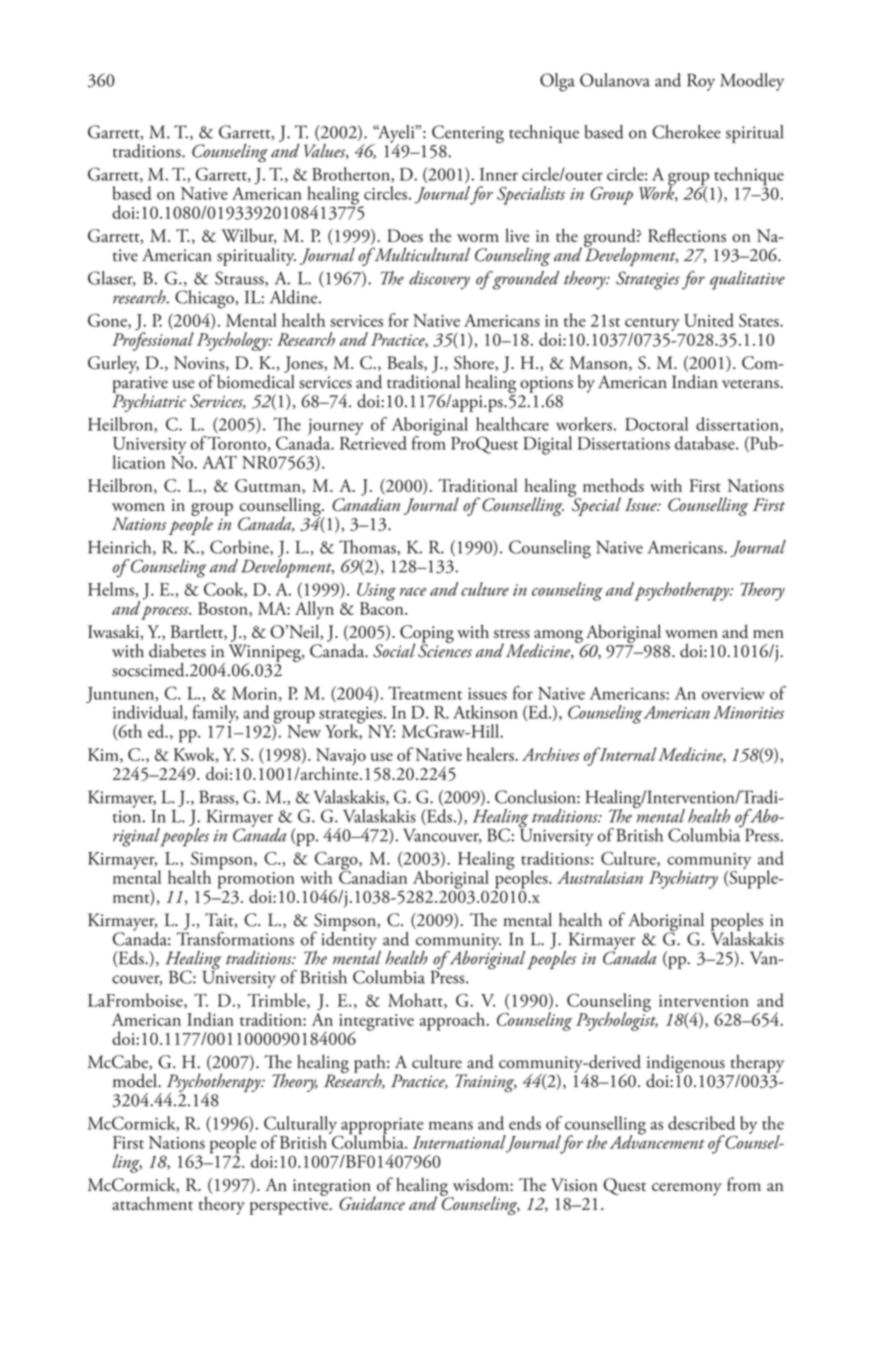 This image has width=896, height=1345. What do you see at coordinates (219, 462) in the image?
I see `AAT` at bounding box center [219, 462].
